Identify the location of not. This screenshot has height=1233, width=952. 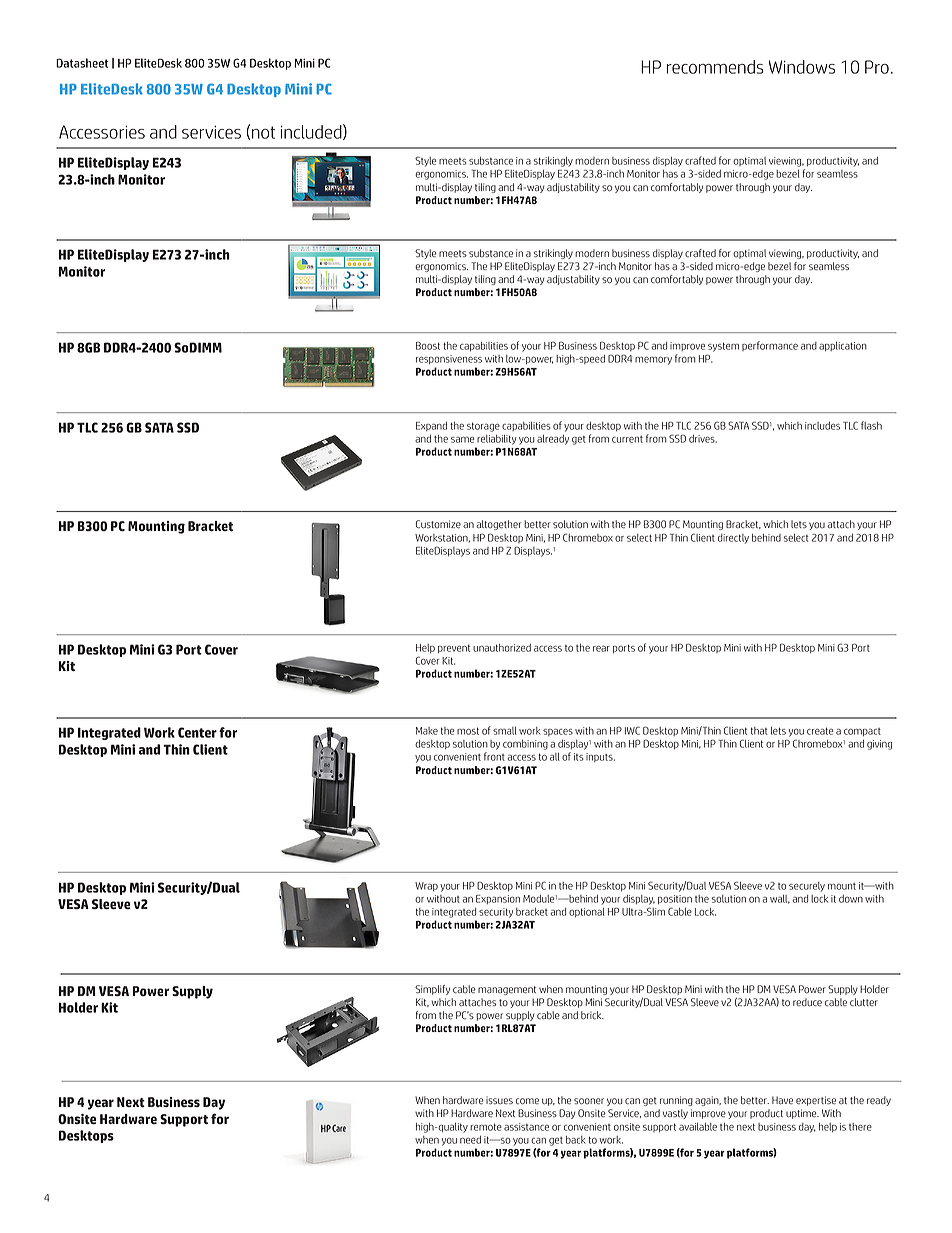
(263, 132).
